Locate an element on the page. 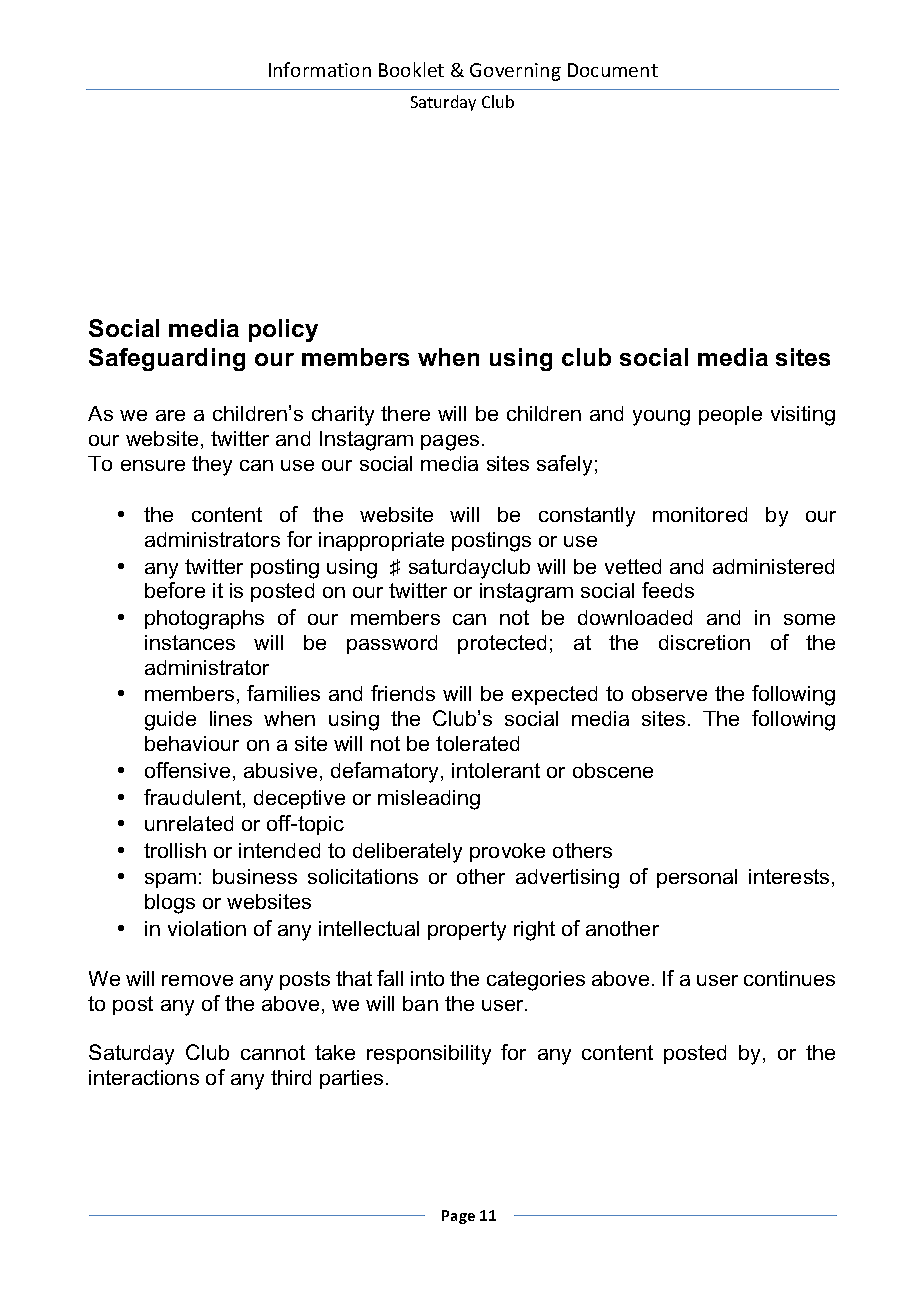  policy is located at coordinates (283, 330).
